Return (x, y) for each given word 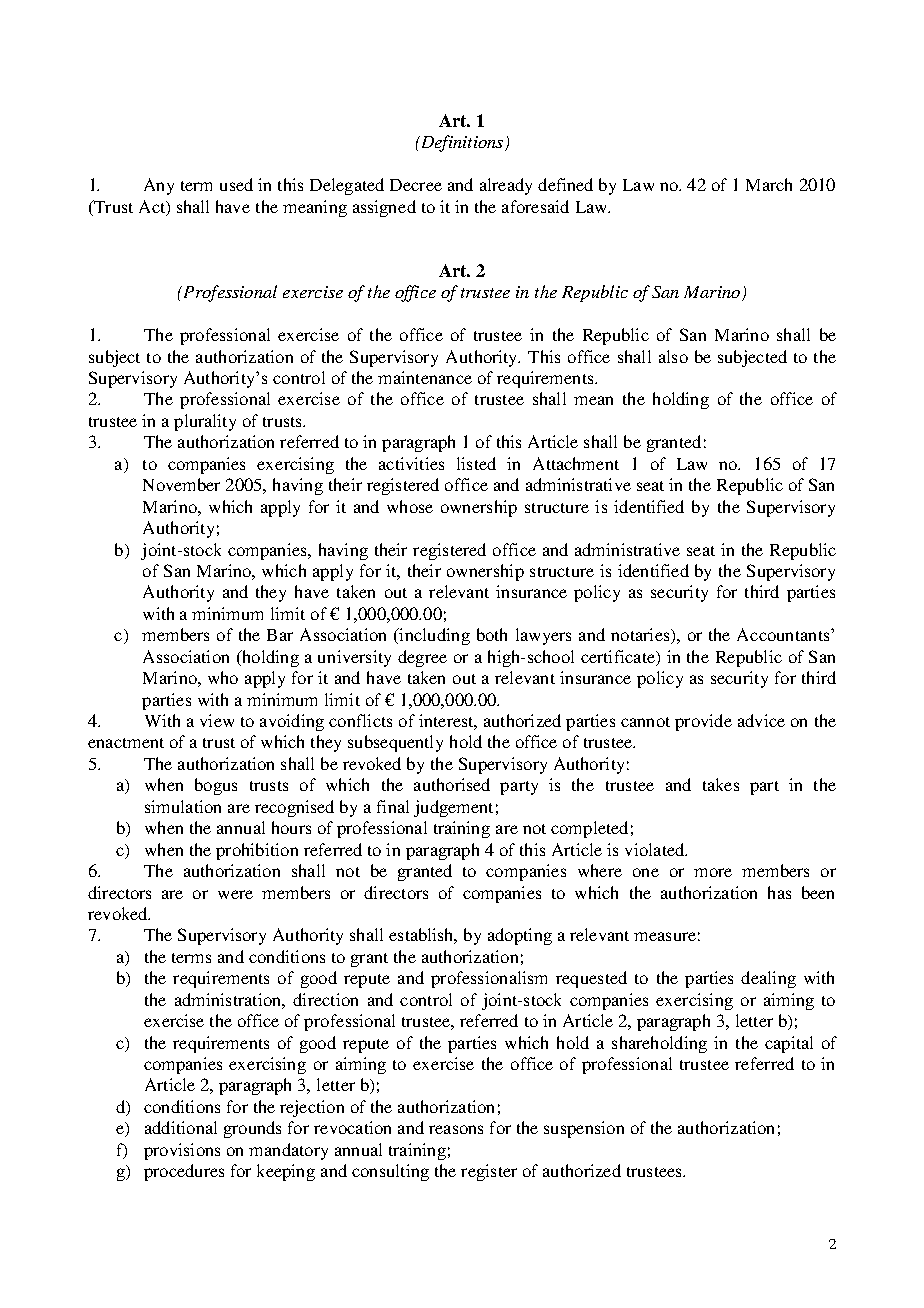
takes (721, 784)
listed (476, 463)
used (236, 184)
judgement (453, 808)
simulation (183, 806)
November (181, 484)
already (506, 186)
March (769, 184)
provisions (182, 1151)
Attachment (576, 463)
